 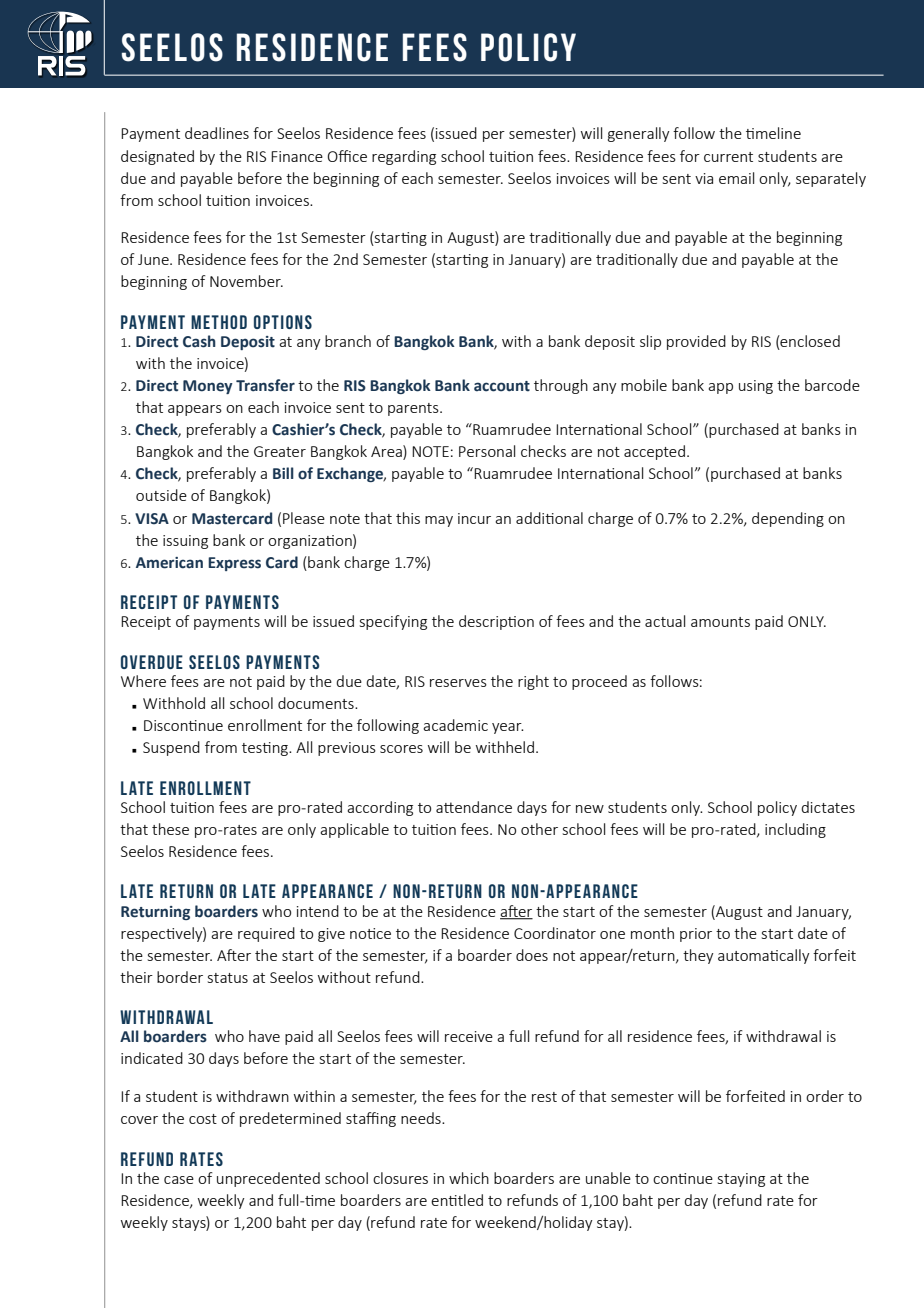 I want to click on which, so click(x=469, y=1178).
